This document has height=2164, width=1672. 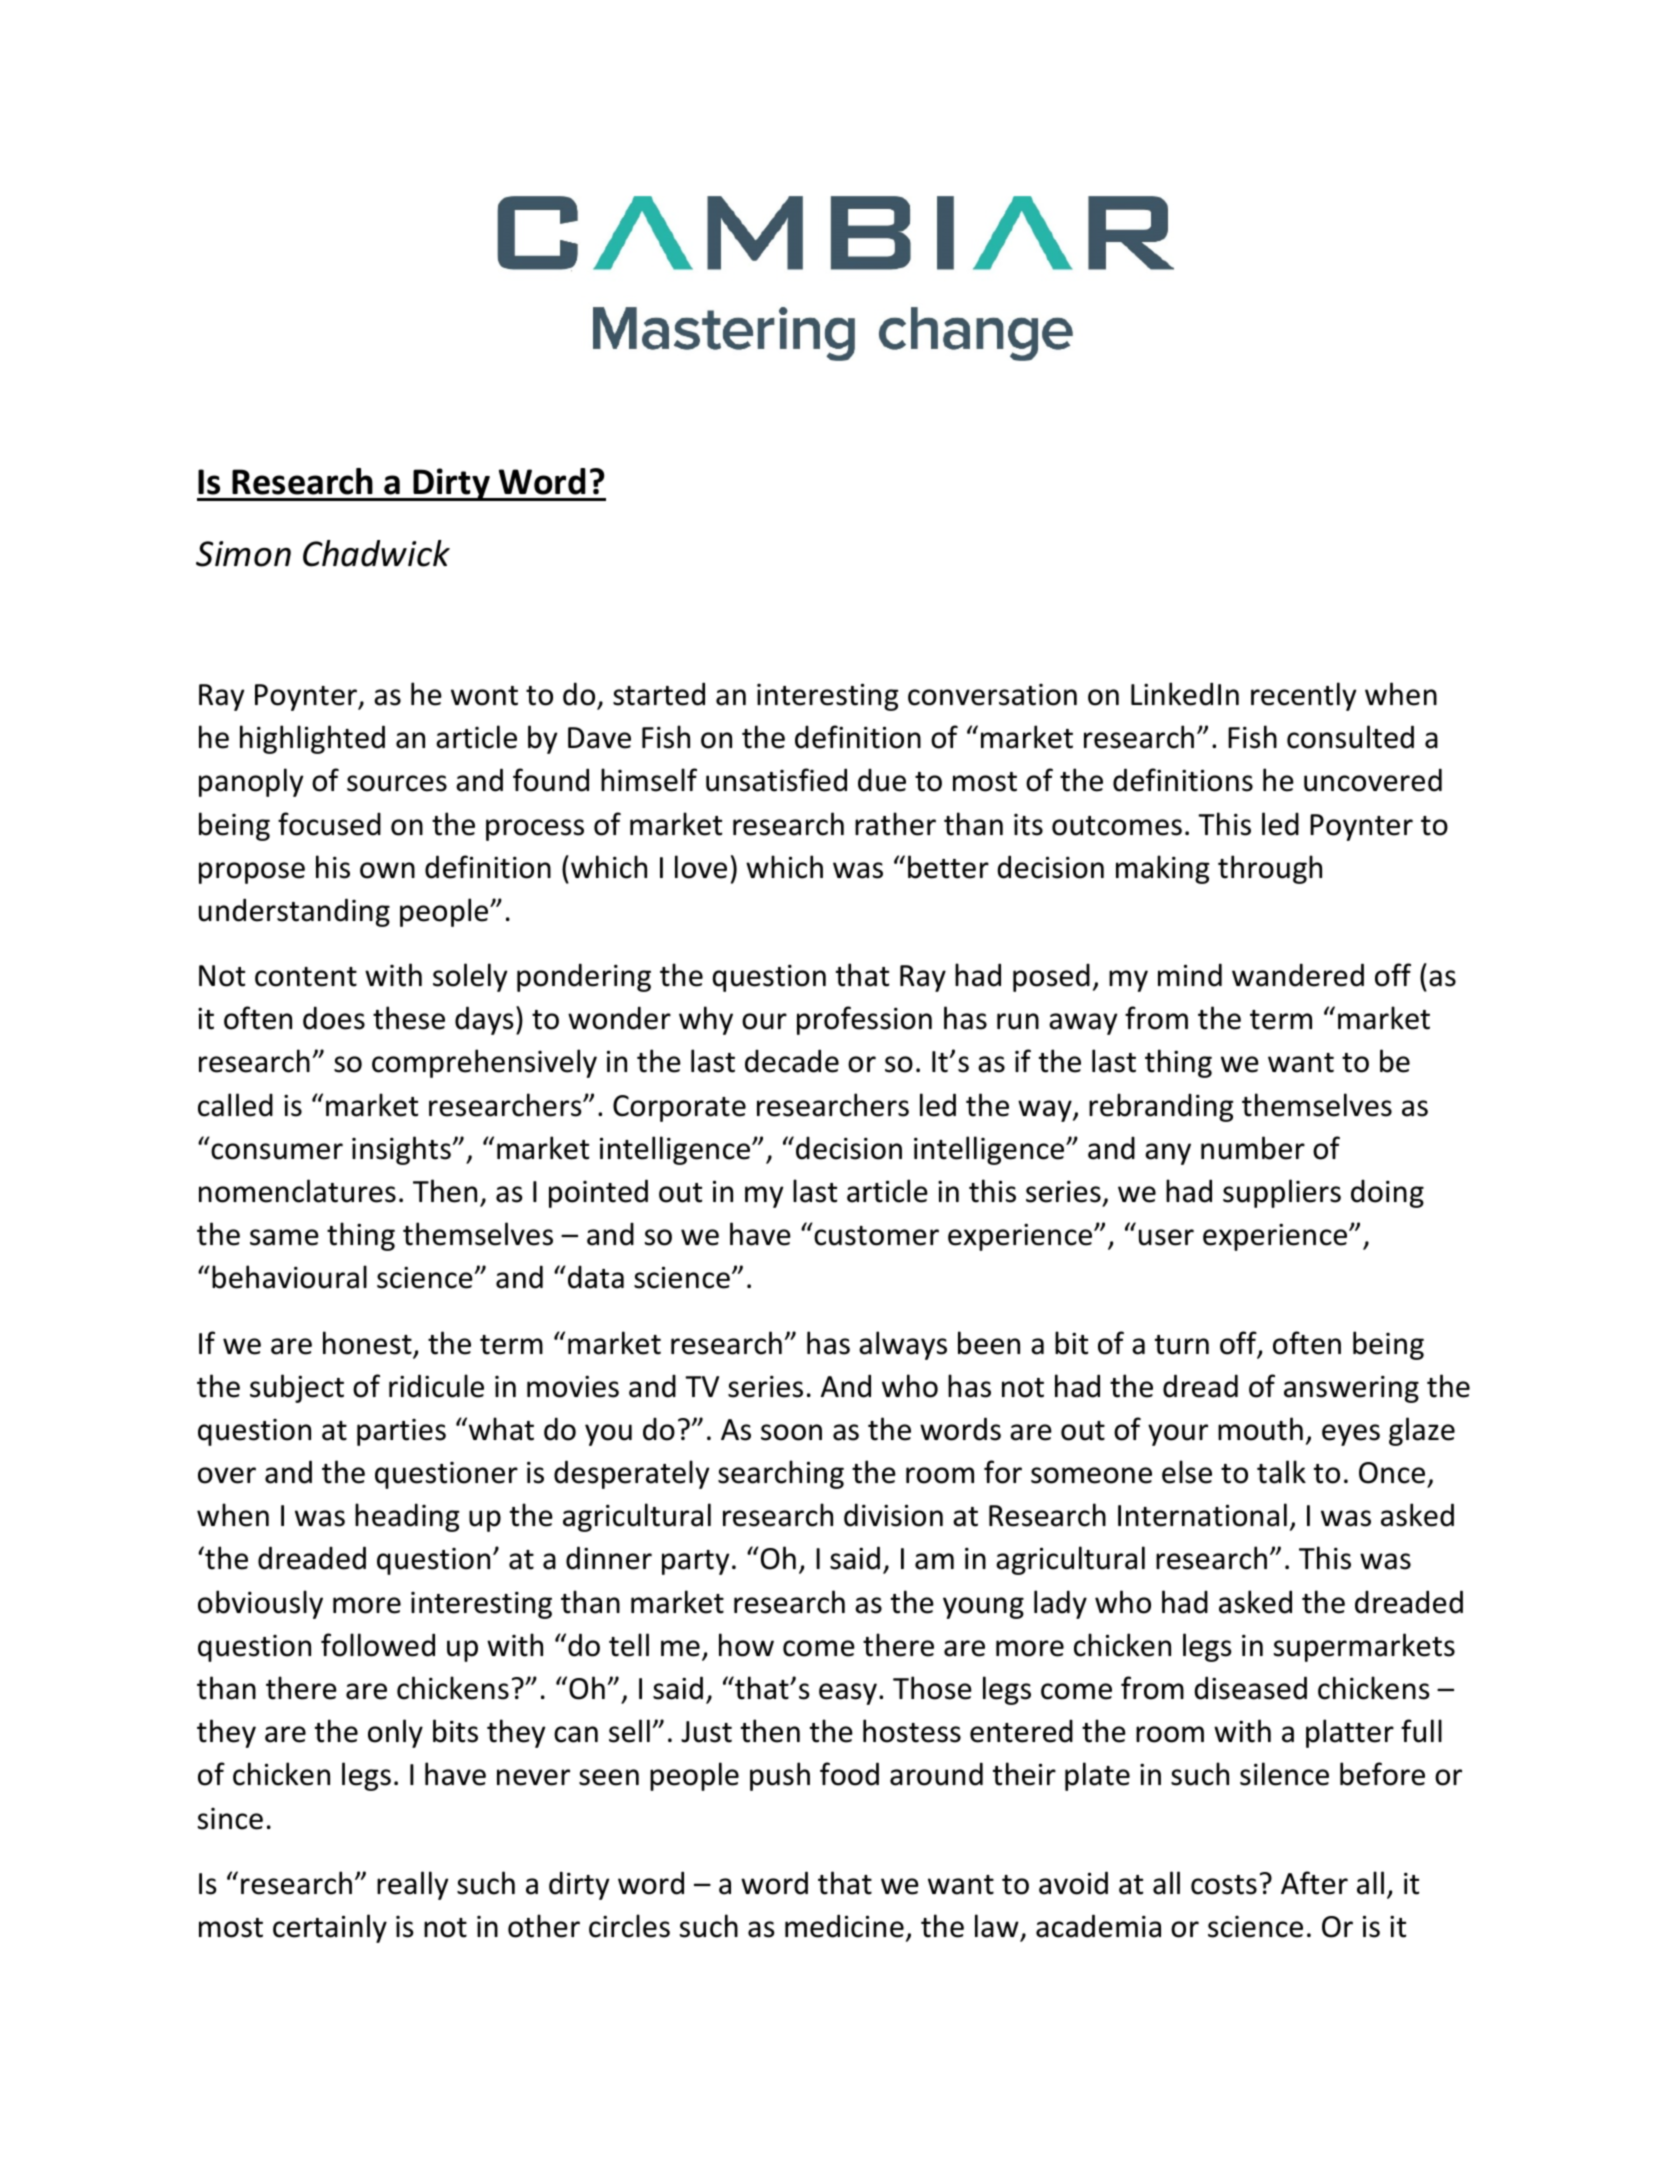 What do you see at coordinates (876, 1236) in the document?
I see `customer` at bounding box center [876, 1236].
